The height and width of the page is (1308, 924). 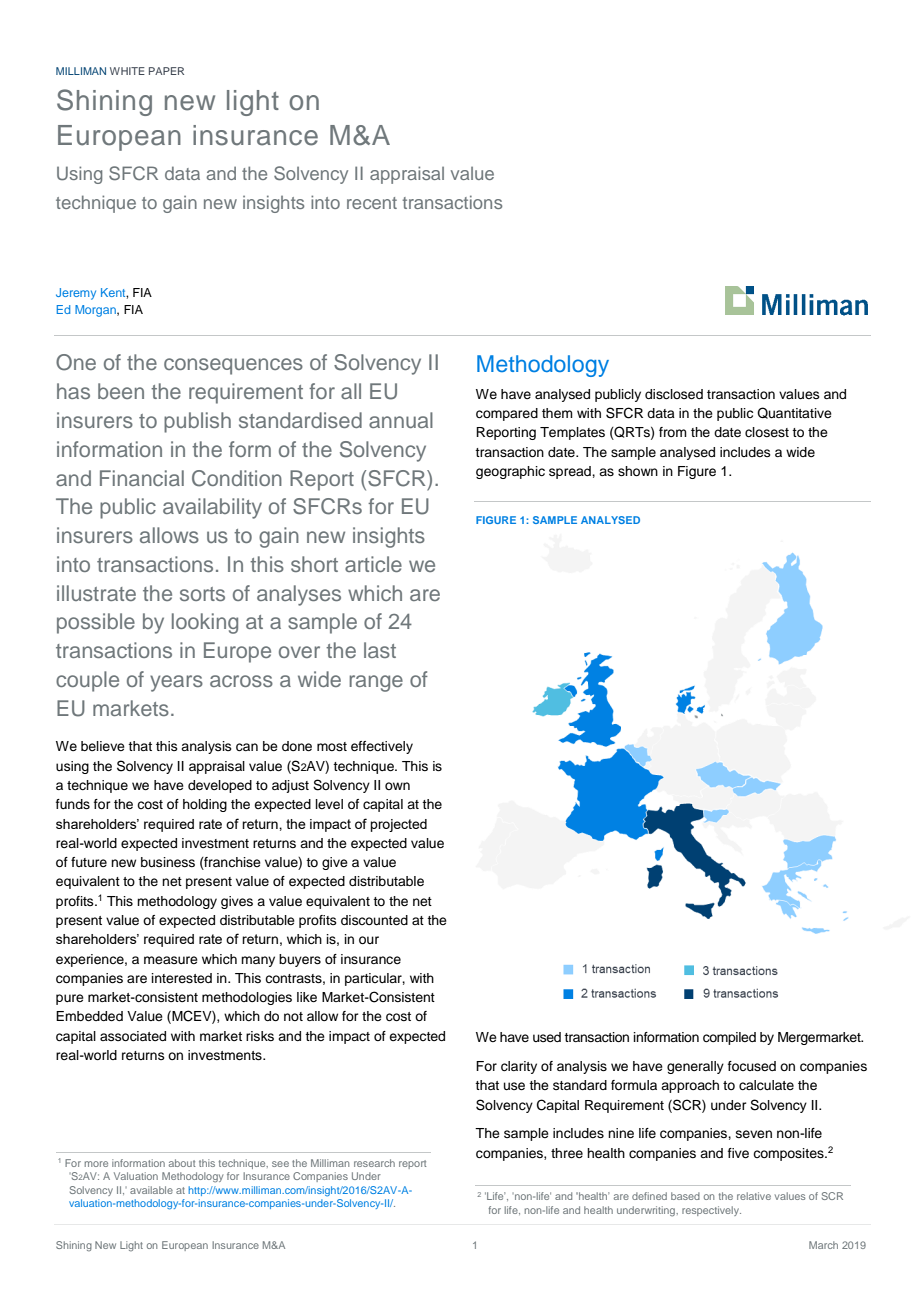 What do you see at coordinates (151, 1190) in the page?
I see `available` at bounding box center [151, 1190].
